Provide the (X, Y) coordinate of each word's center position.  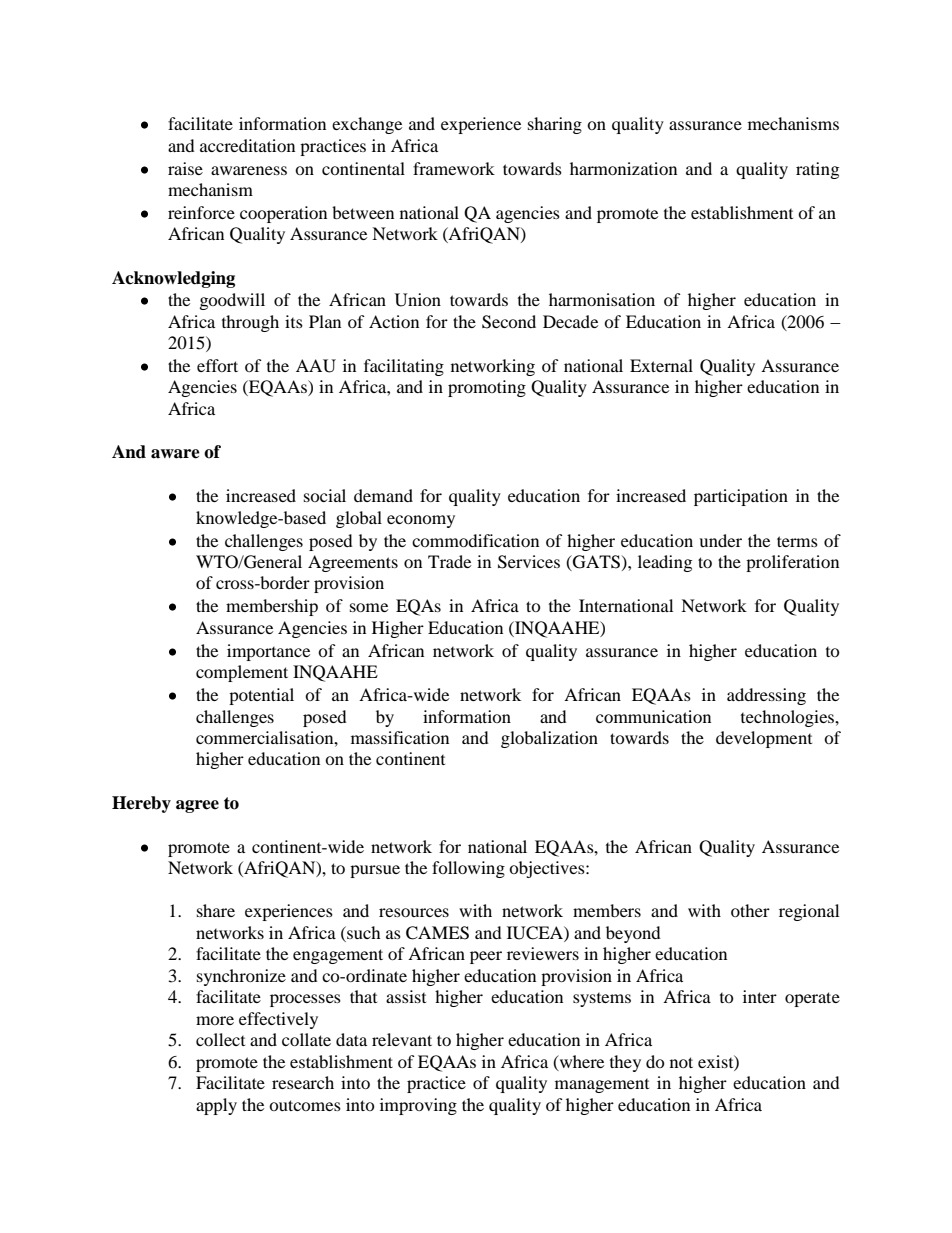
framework (454, 168)
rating (817, 170)
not (681, 1062)
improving (418, 1106)
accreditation (247, 145)
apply (216, 1106)
